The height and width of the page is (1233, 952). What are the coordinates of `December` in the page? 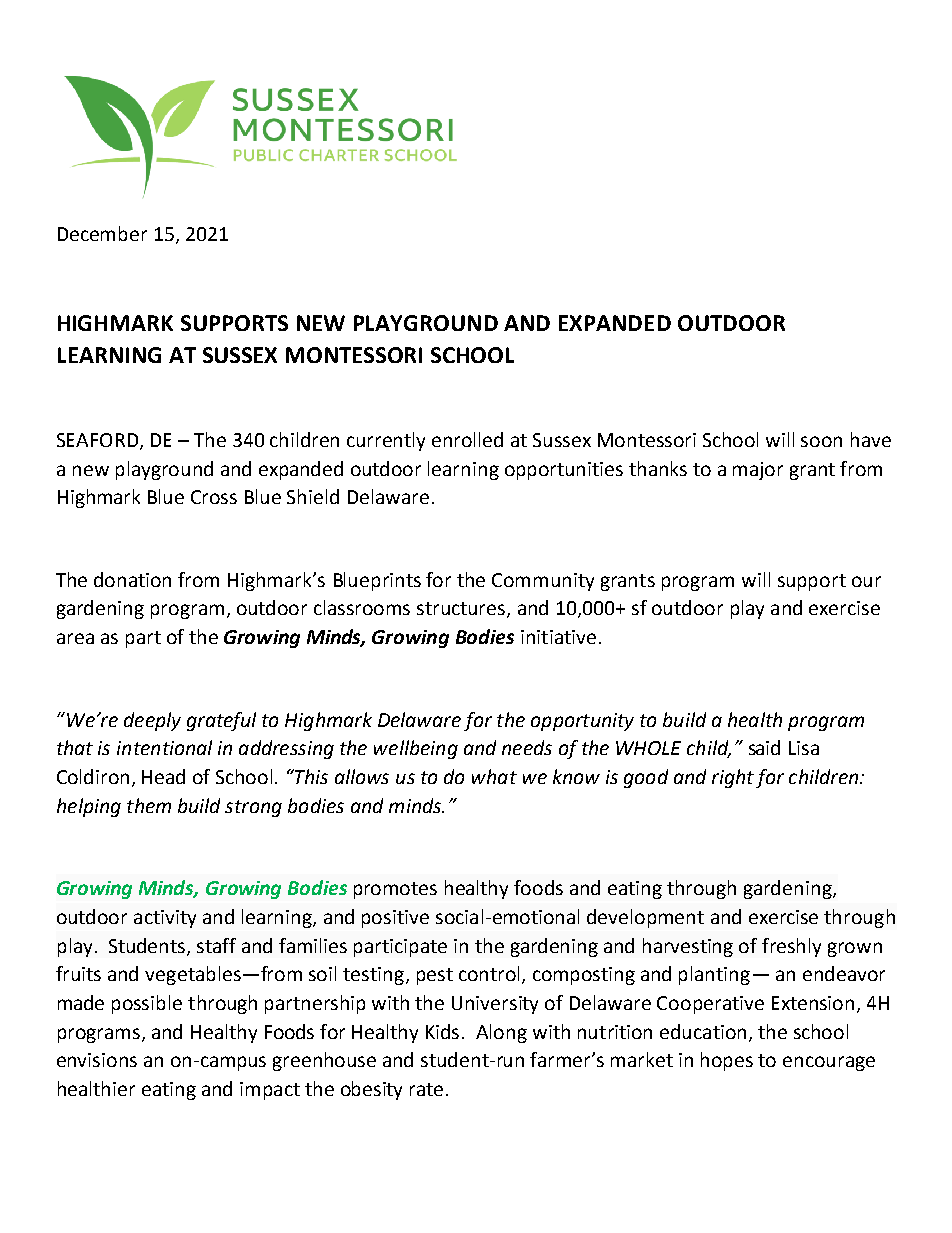 It's located at (102, 233).
